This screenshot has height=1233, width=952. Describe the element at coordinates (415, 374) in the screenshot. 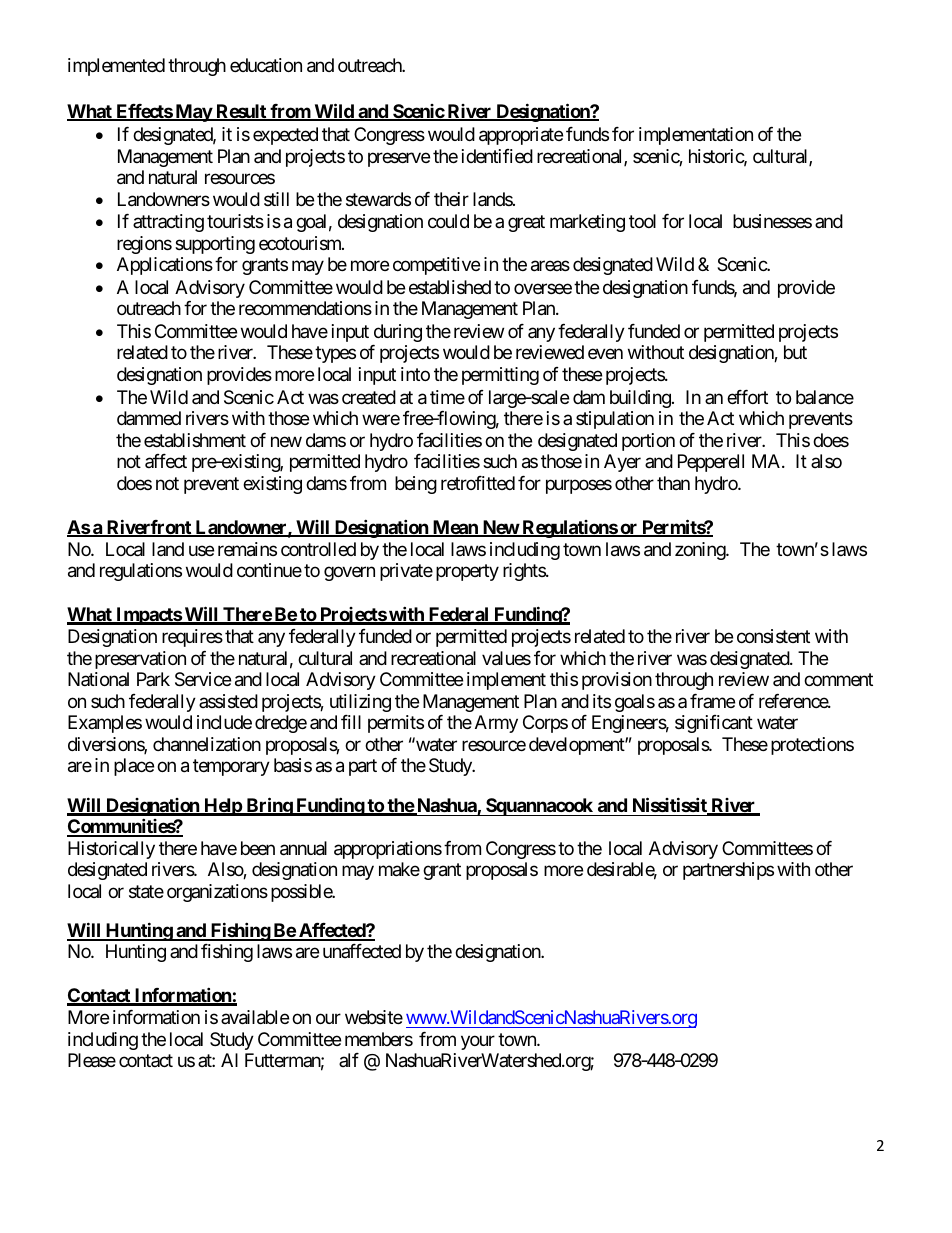

I see `into` at that location.
